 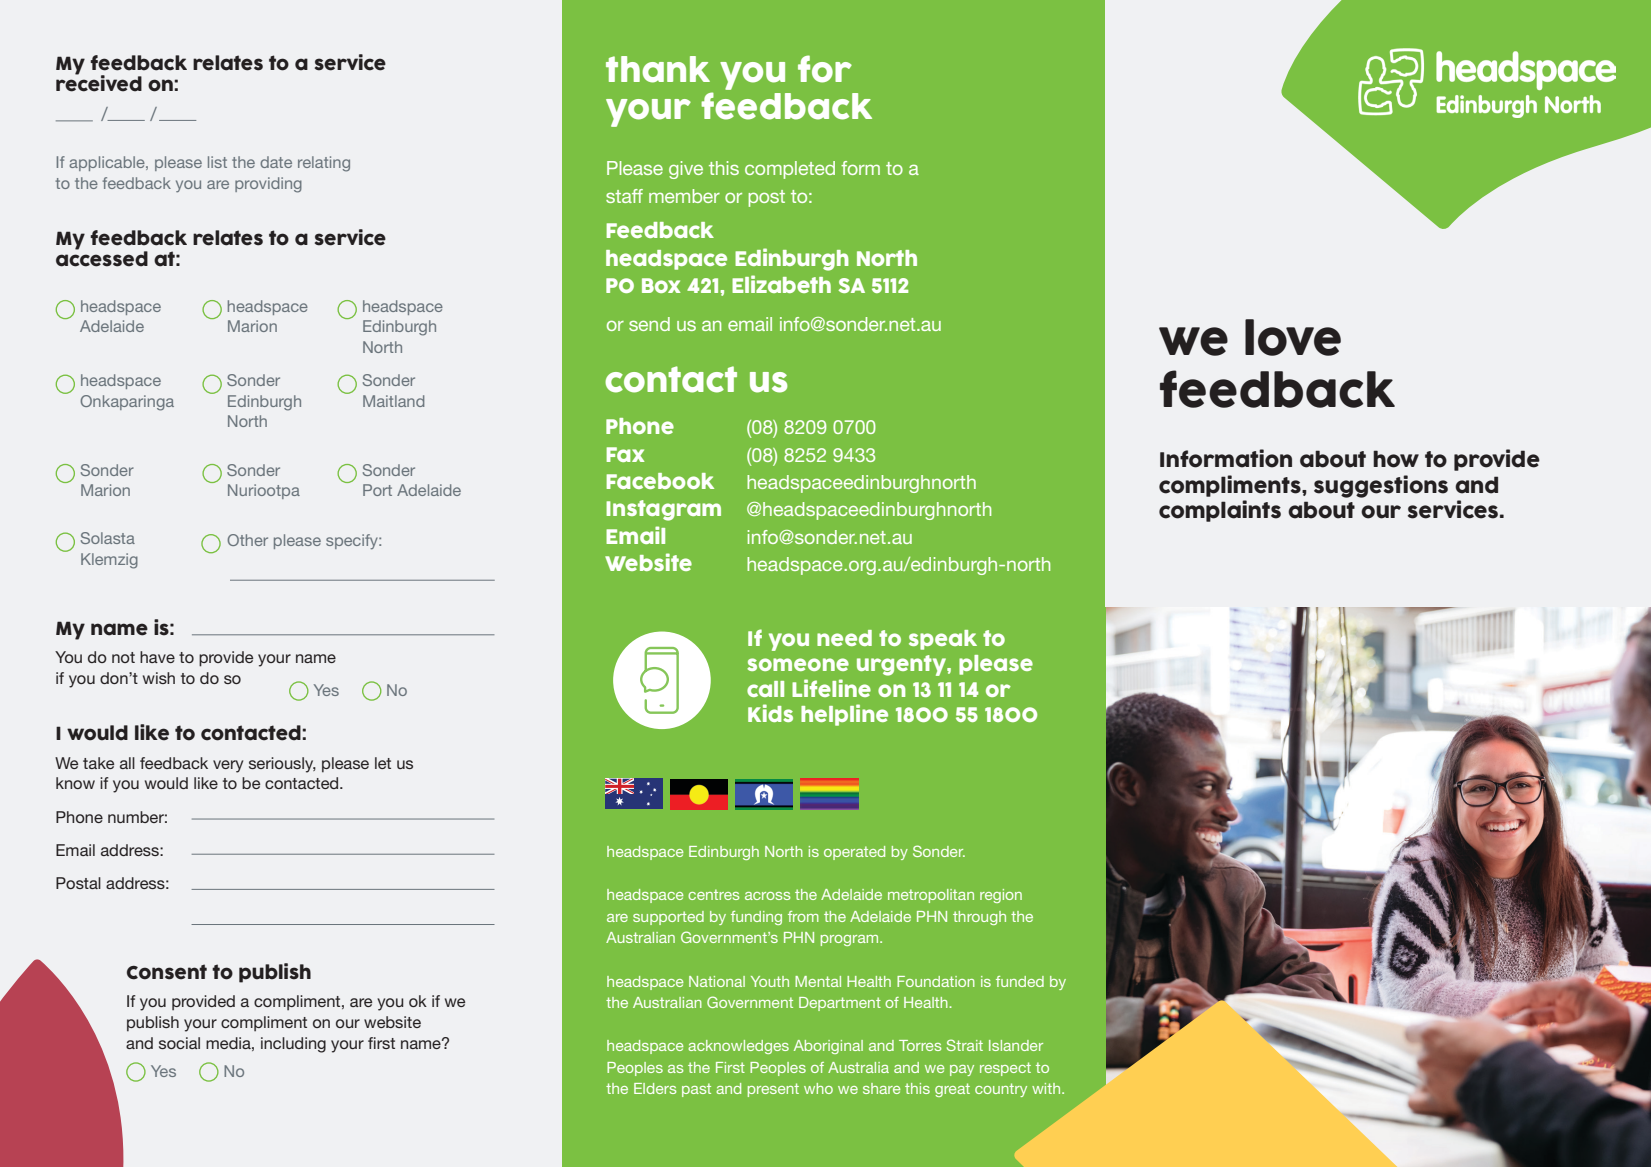 What do you see at coordinates (1220, 511) in the screenshot?
I see `complaints` at bounding box center [1220, 511].
